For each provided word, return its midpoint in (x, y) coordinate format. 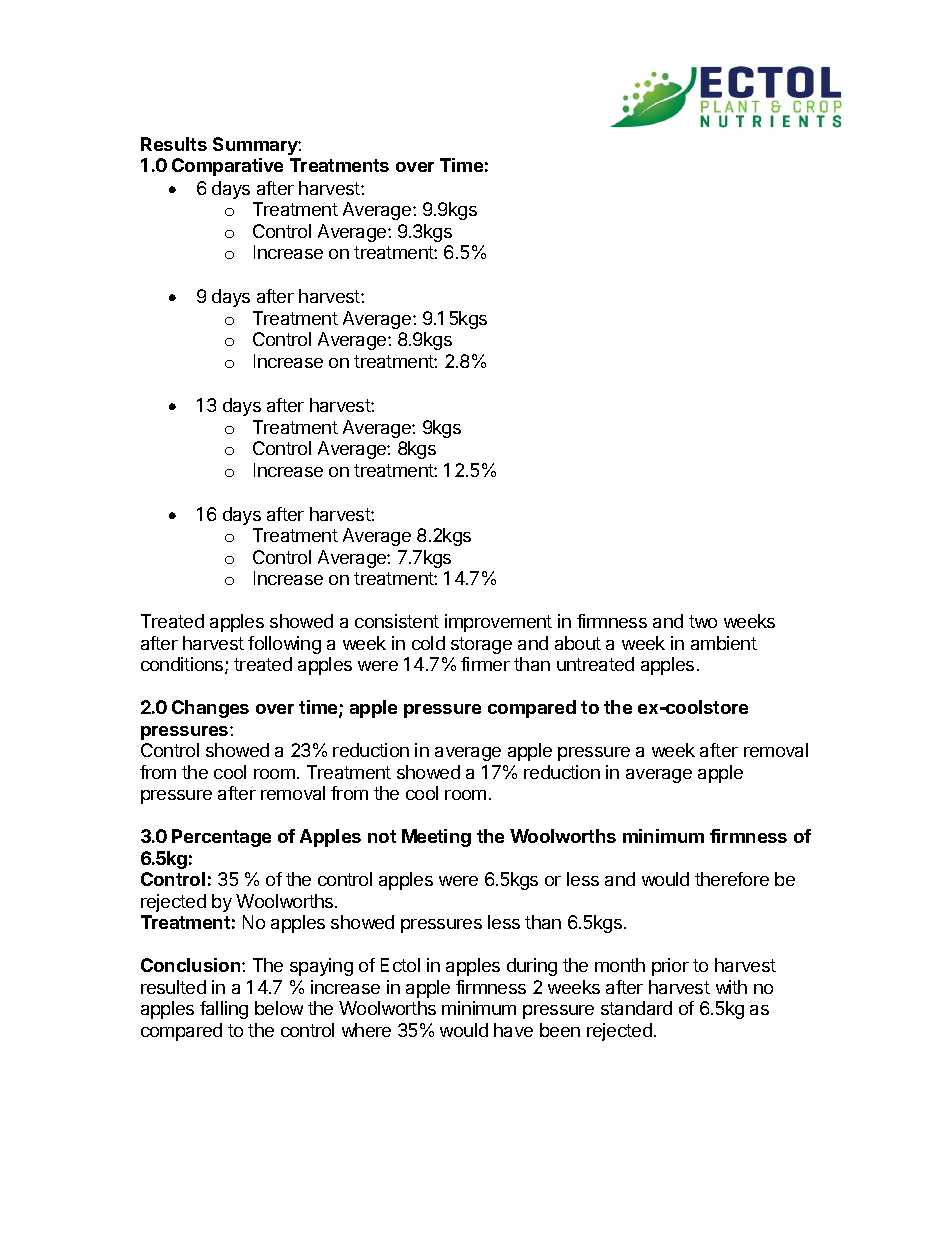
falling (224, 1010)
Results (174, 144)
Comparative (227, 167)
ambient (724, 643)
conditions (183, 665)
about (578, 643)
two (703, 621)
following (284, 645)
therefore (732, 879)
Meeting (436, 838)
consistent (397, 621)
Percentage (221, 838)
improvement (498, 623)
